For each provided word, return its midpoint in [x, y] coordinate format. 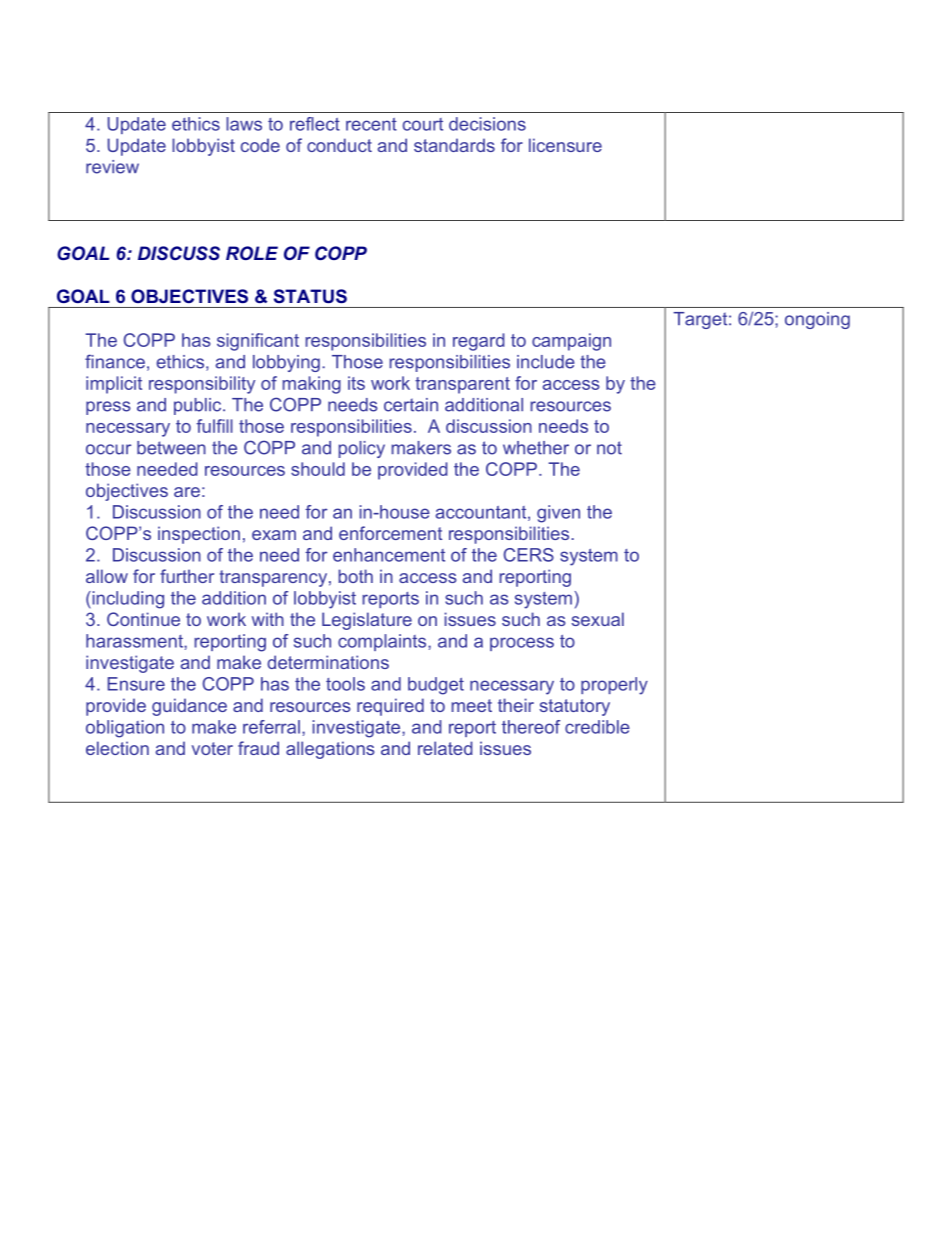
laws [244, 124]
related [445, 748]
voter [212, 748]
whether [536, 448]
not [609, 448]
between [171, 448]
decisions [487, 124]
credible [597, 727]
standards [454, 145]
